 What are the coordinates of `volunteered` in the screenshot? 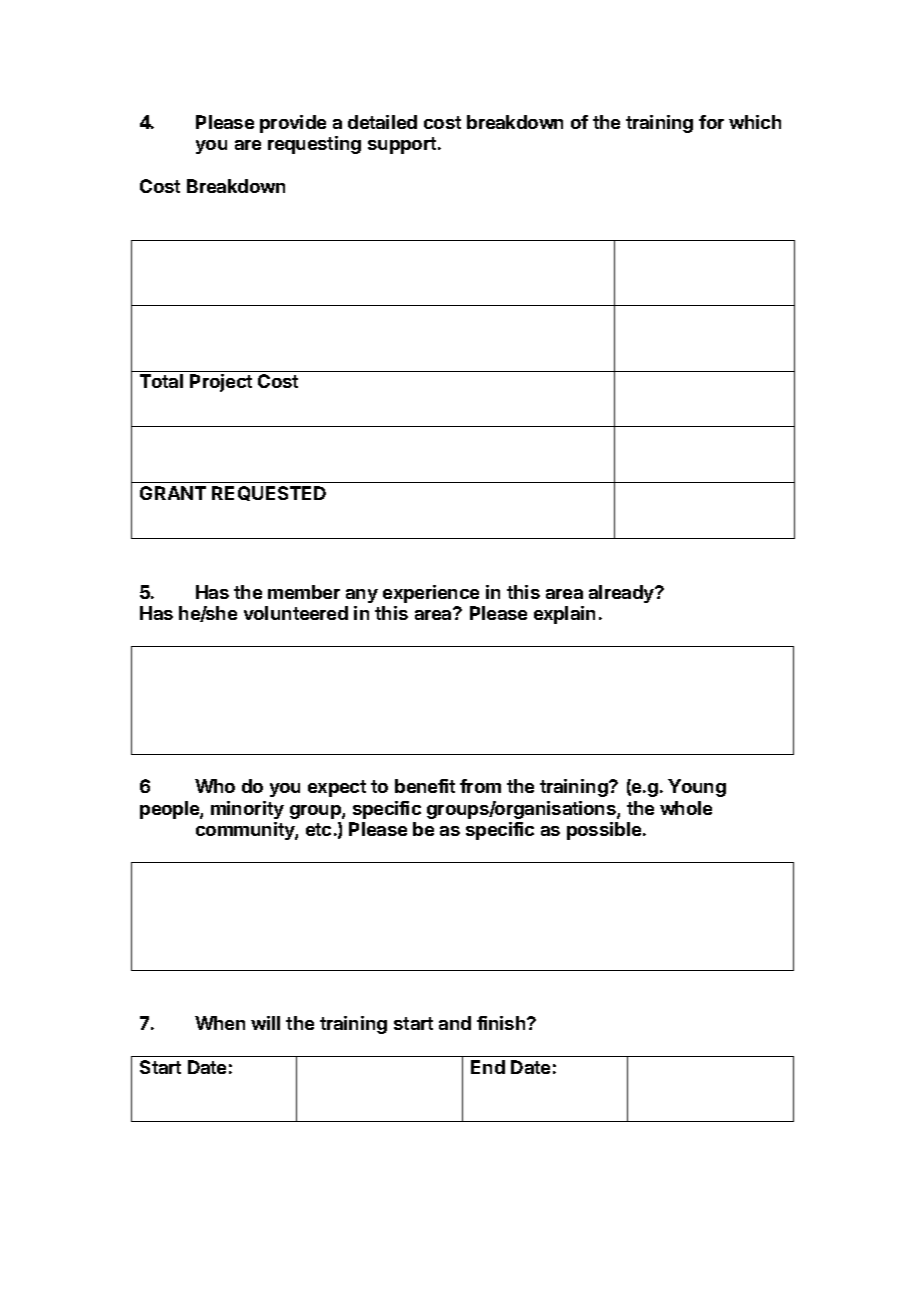 It's located at (296, 613).
